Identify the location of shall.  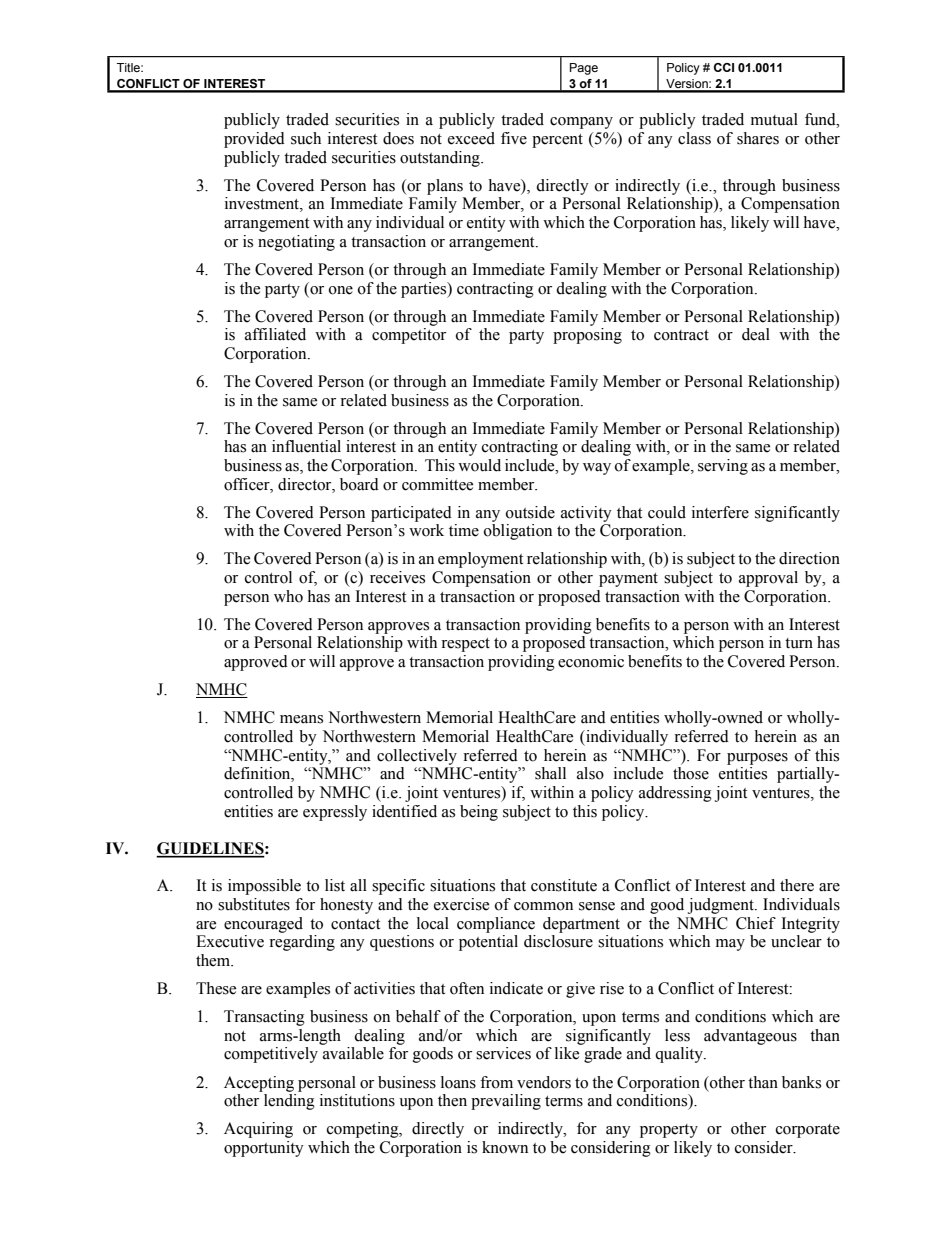
(550, 773).
